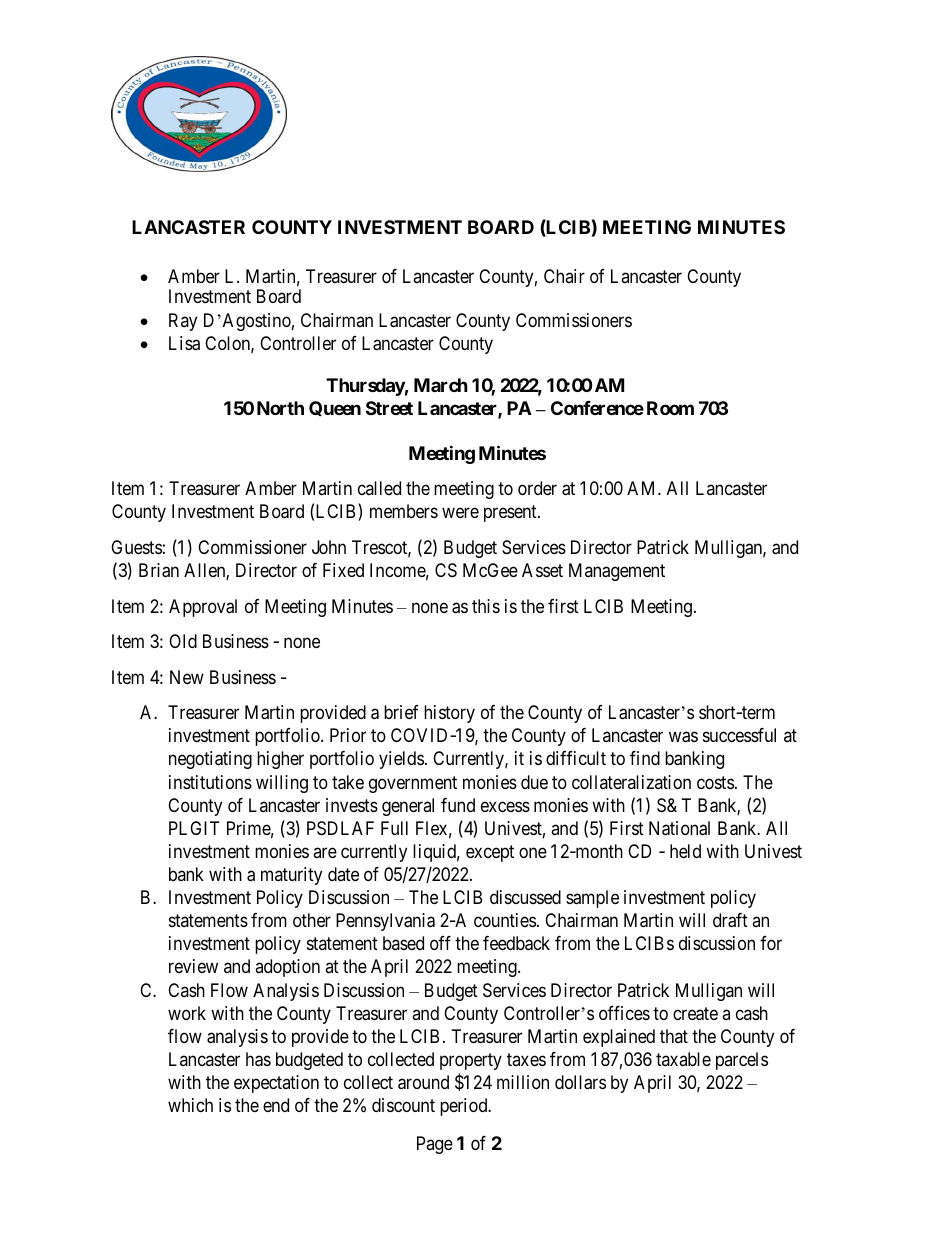 This screenshot has height=1233, width=952. What do you see at coordinates (670, 408) in the screenshot?
I see `Room` at bounding box center [670, 408].
